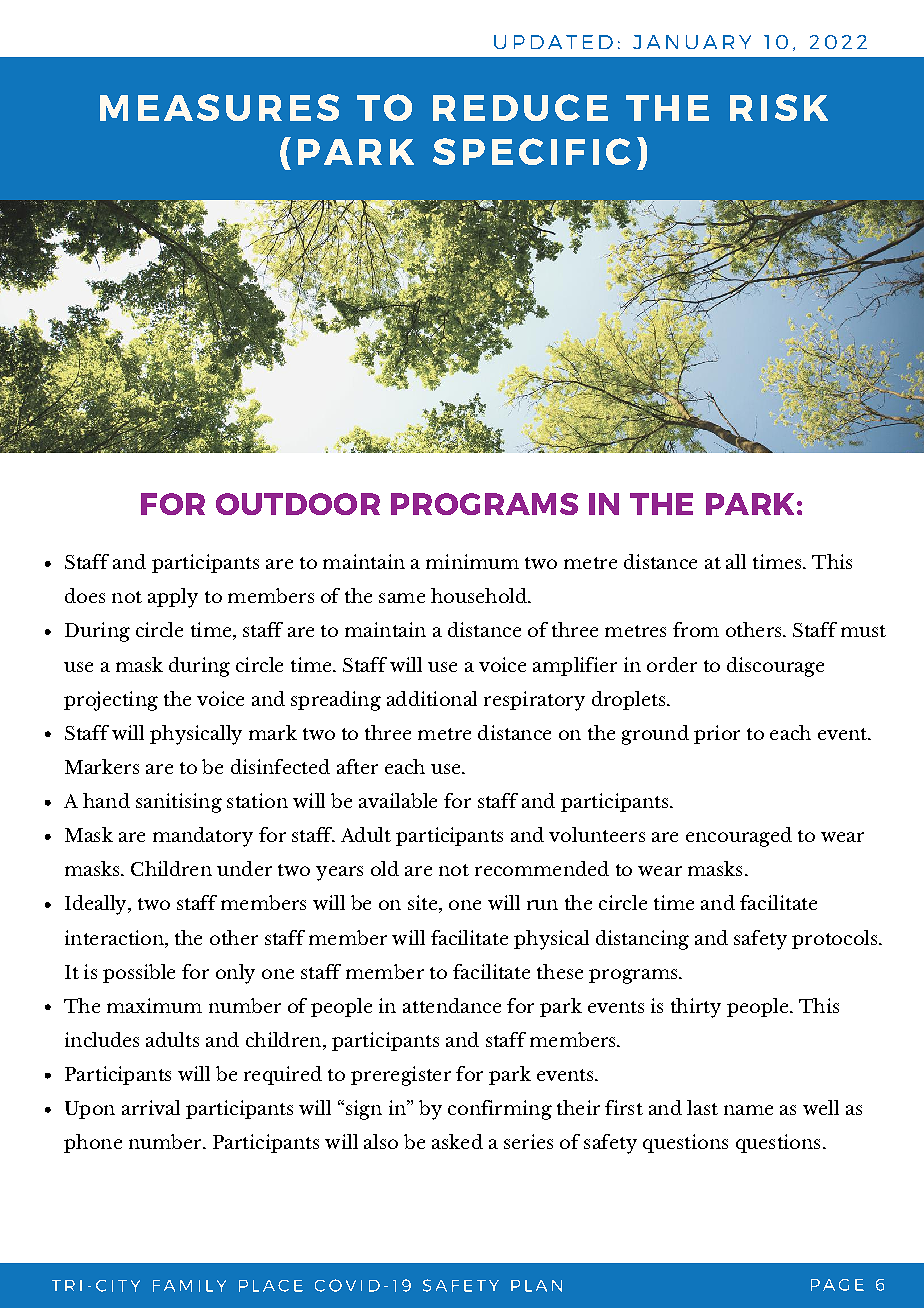  Describe the element at coordinates (179, 803) in the document. I see `sanitising` at that location.
